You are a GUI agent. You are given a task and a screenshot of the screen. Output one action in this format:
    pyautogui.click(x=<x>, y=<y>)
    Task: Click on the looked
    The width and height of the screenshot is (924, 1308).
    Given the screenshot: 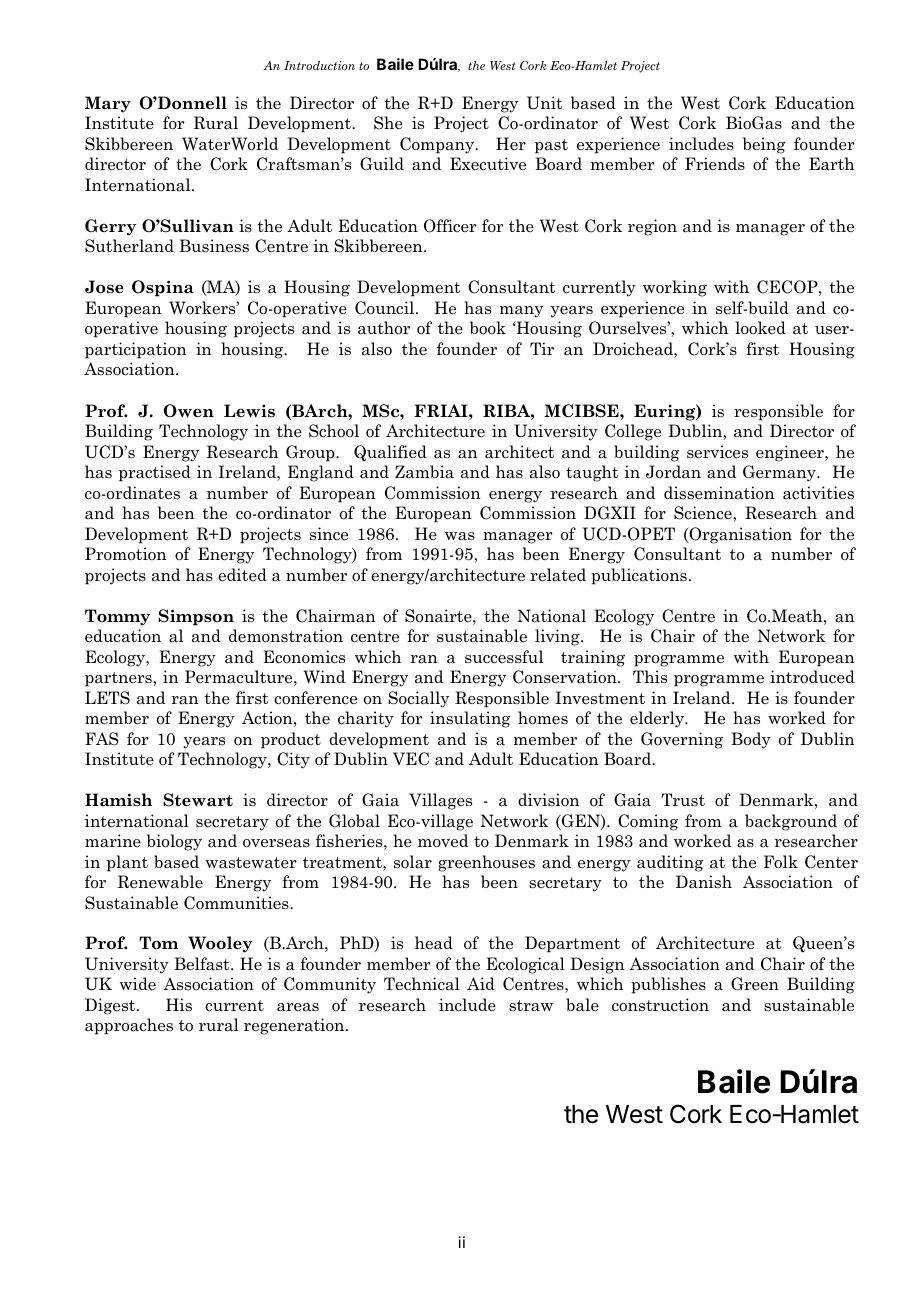 What is the action you would take?
    pyautogui.click(x=760, y=328)
